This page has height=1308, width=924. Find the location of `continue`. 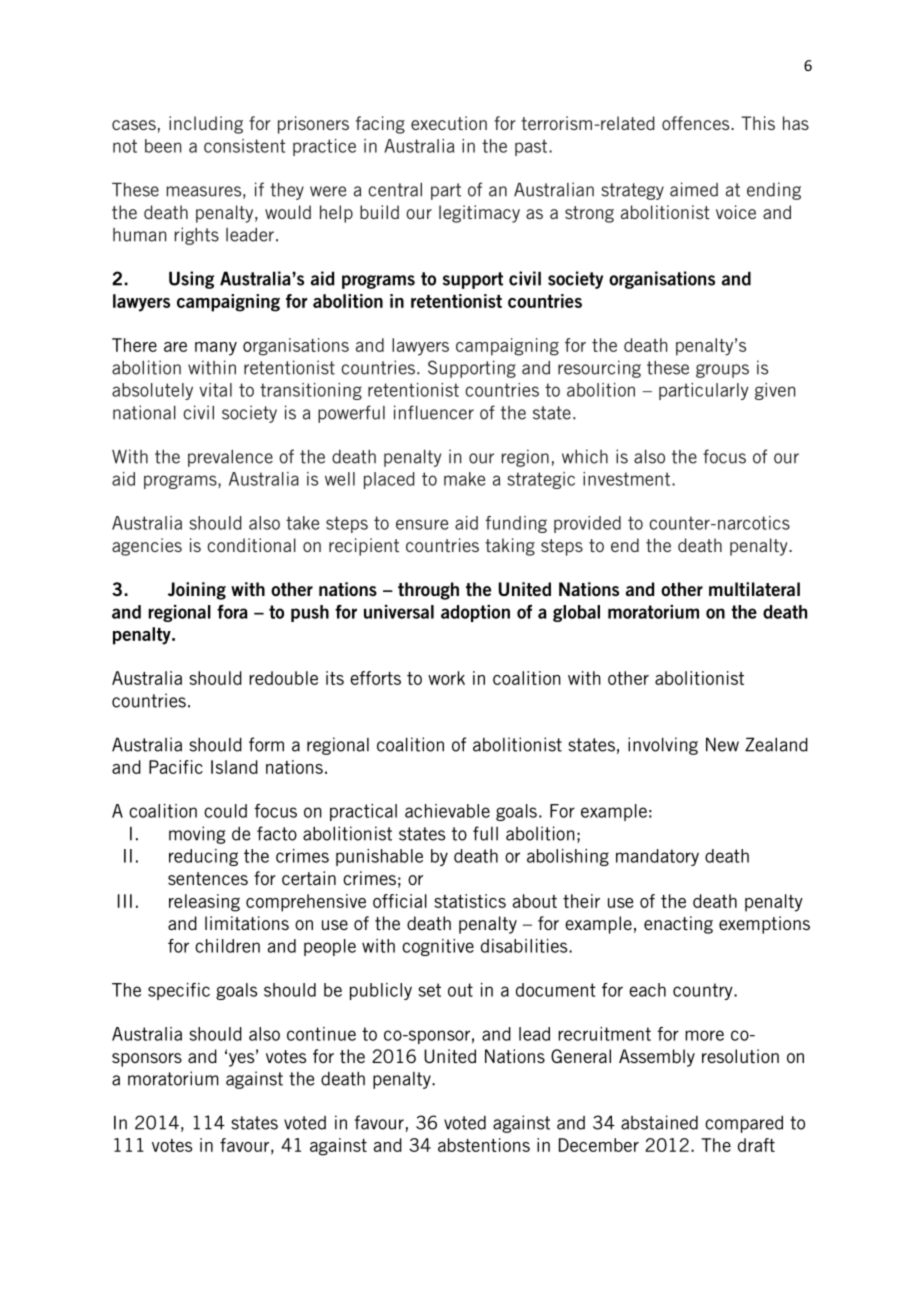

continue is located at coordinates (321, 1034).
